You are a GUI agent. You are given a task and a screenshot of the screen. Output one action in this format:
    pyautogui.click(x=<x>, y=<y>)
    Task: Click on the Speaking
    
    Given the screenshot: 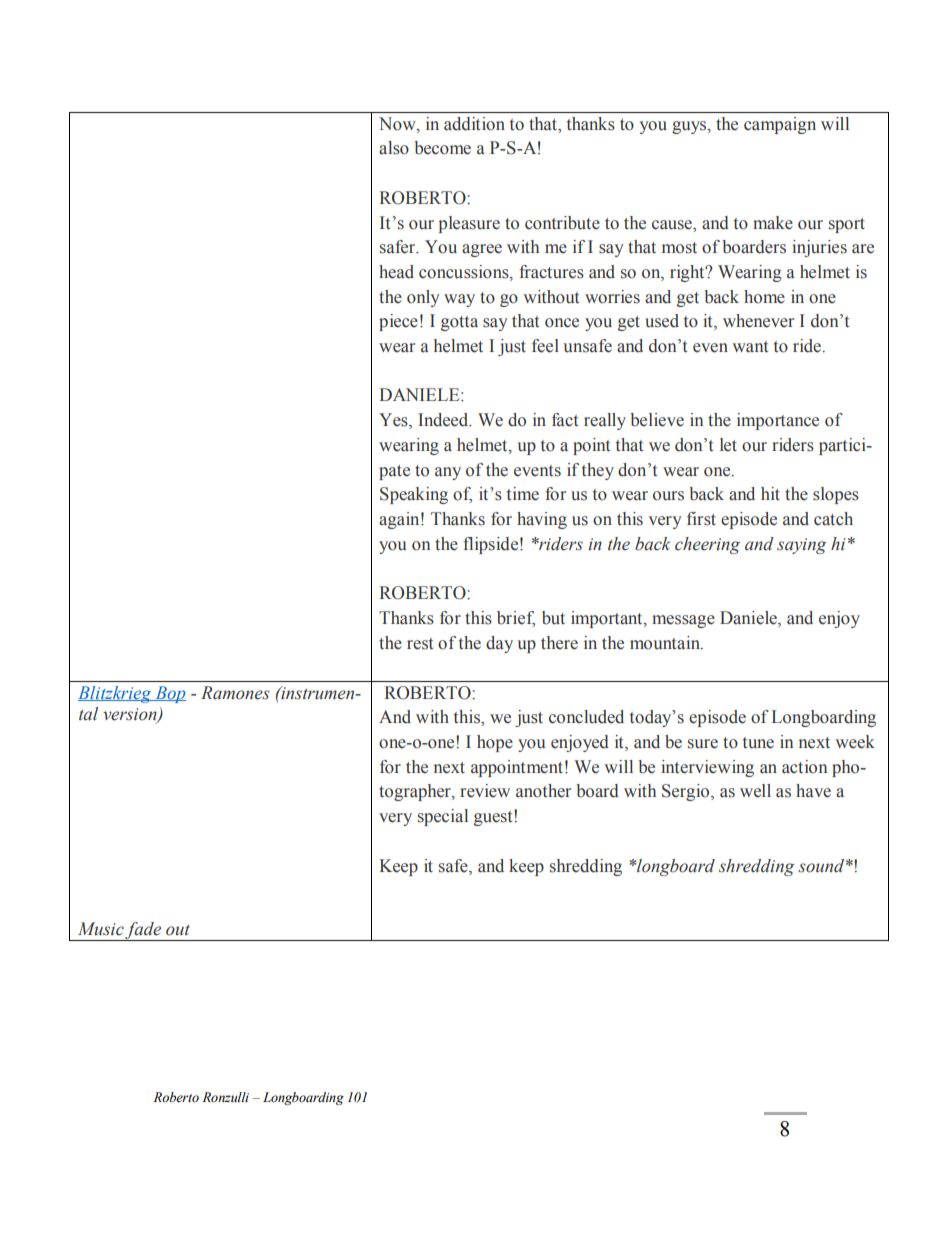 What is the action you would take?
    pyautogui.click(x=414, y=495)
